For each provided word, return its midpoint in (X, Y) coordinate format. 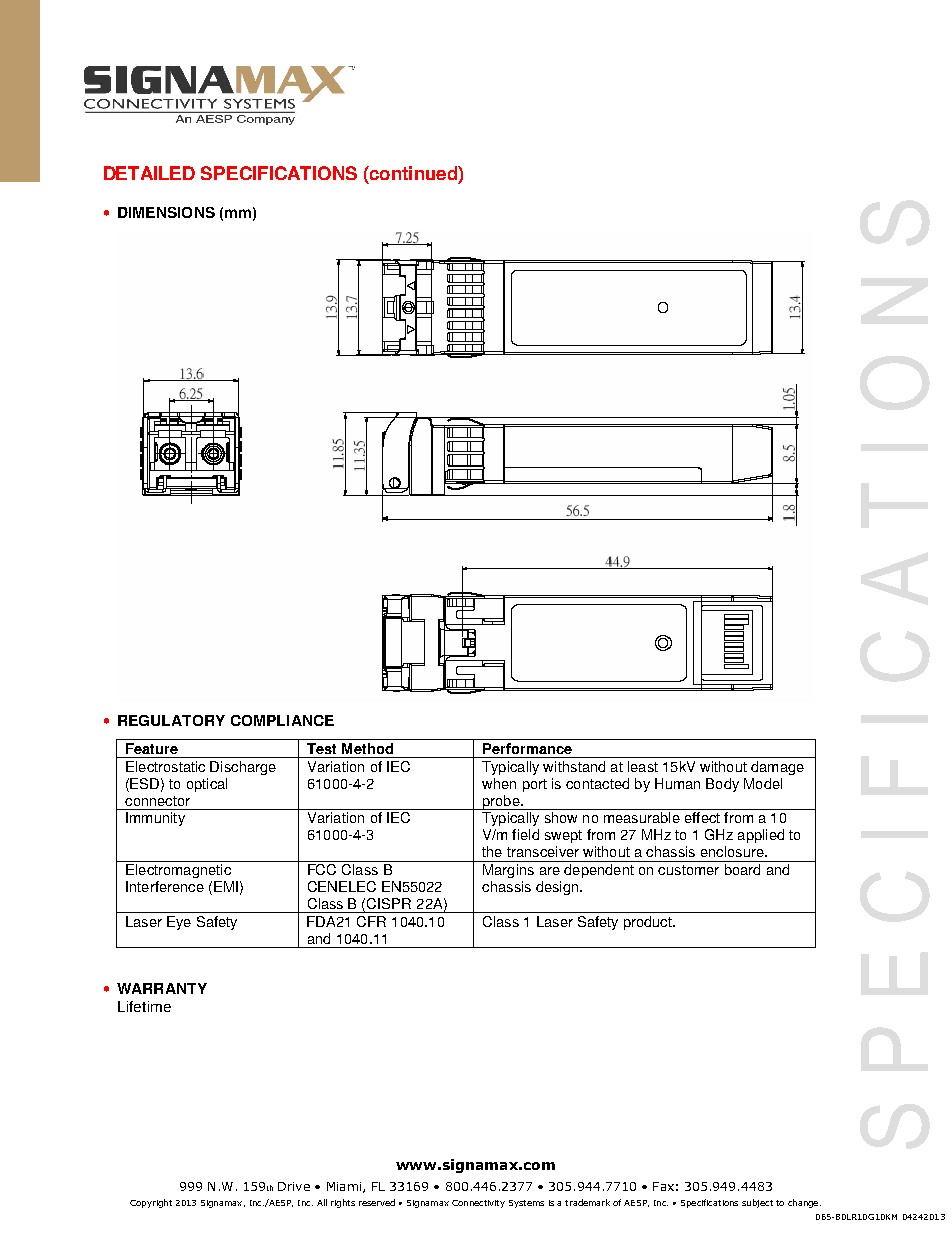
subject (757, 1203)
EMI (226, 886)
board (742, 869)
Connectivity (478, 1204)
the (492, 851)
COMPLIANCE (282, 720)
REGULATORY (171, 720)
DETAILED (149, 173)
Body (722, 785)
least (643, 766)
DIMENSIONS (166, 212)
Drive (294, 1186)
